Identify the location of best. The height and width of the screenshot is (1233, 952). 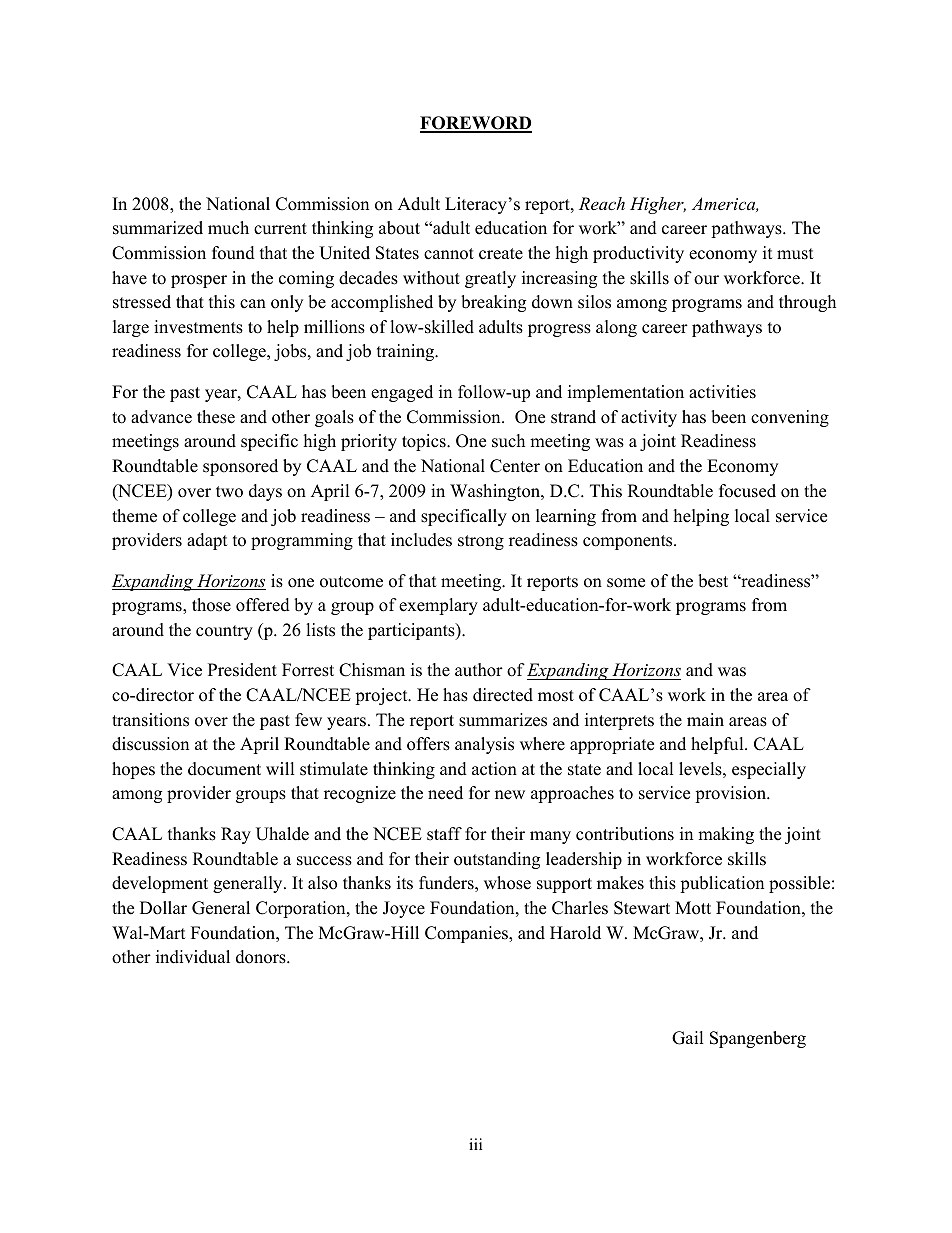
(713, 581).
